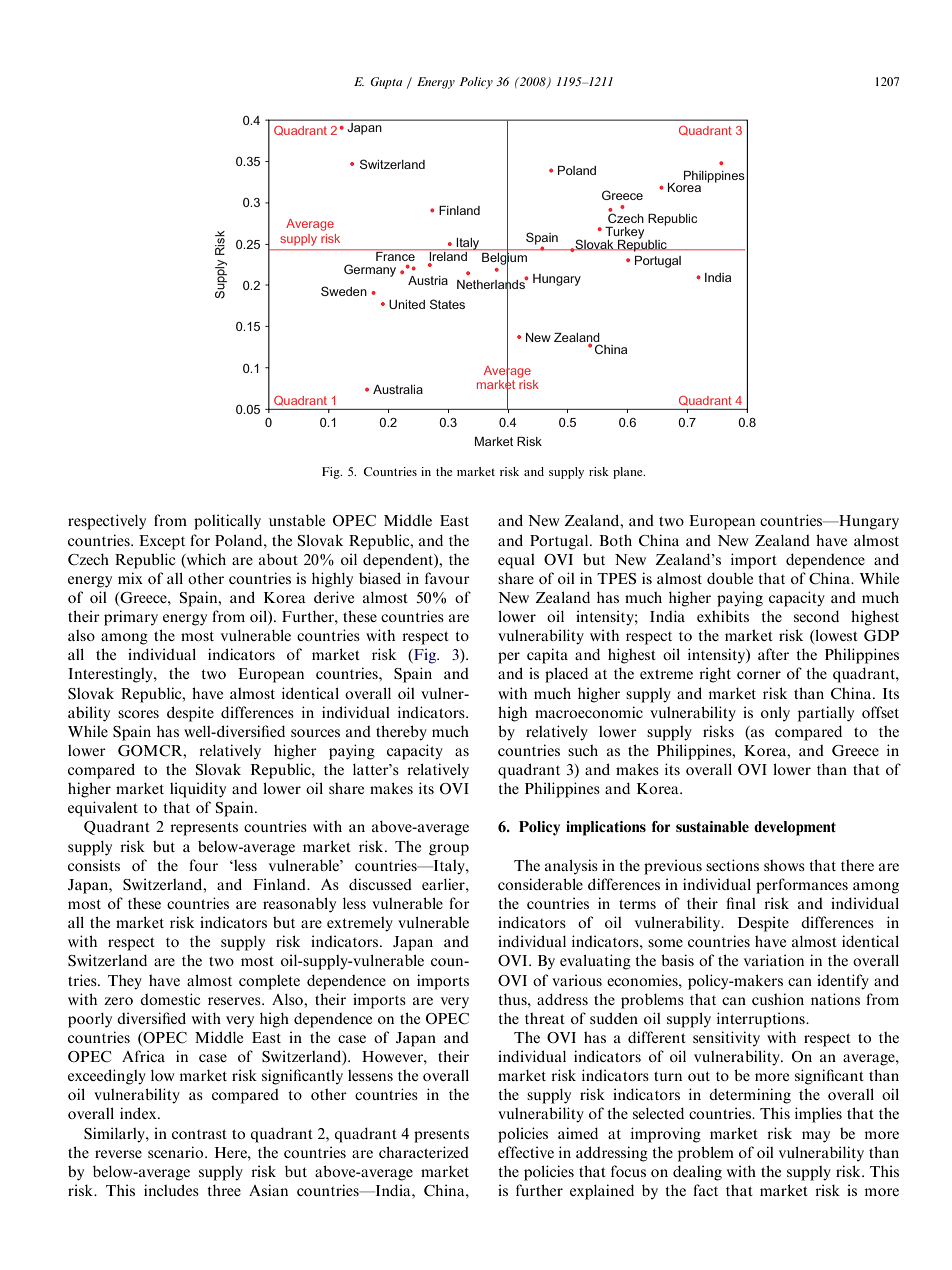  I want to click on Sweden, so click(344, 291).
